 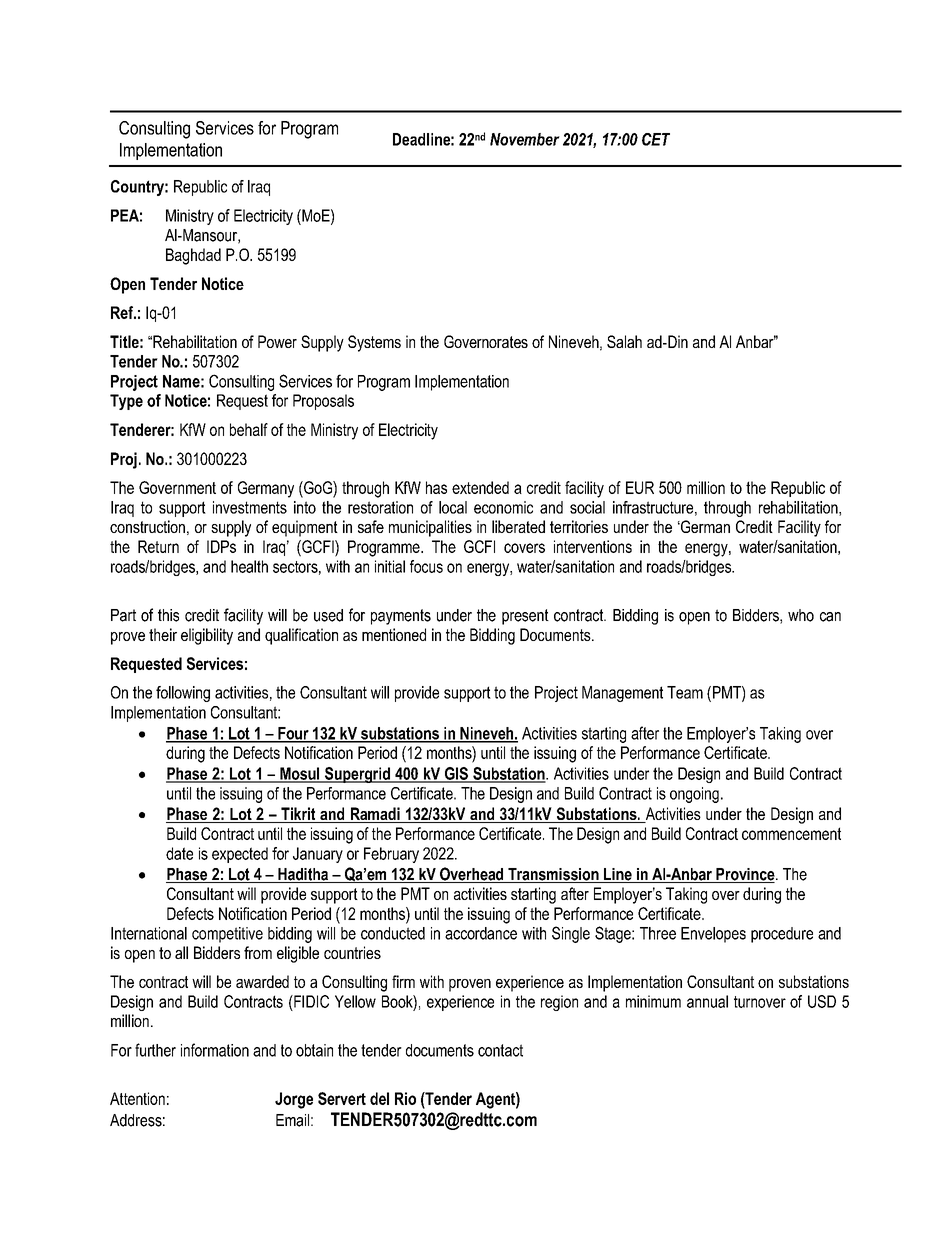 I want to click on Systems, so click(x=374, y=343).
